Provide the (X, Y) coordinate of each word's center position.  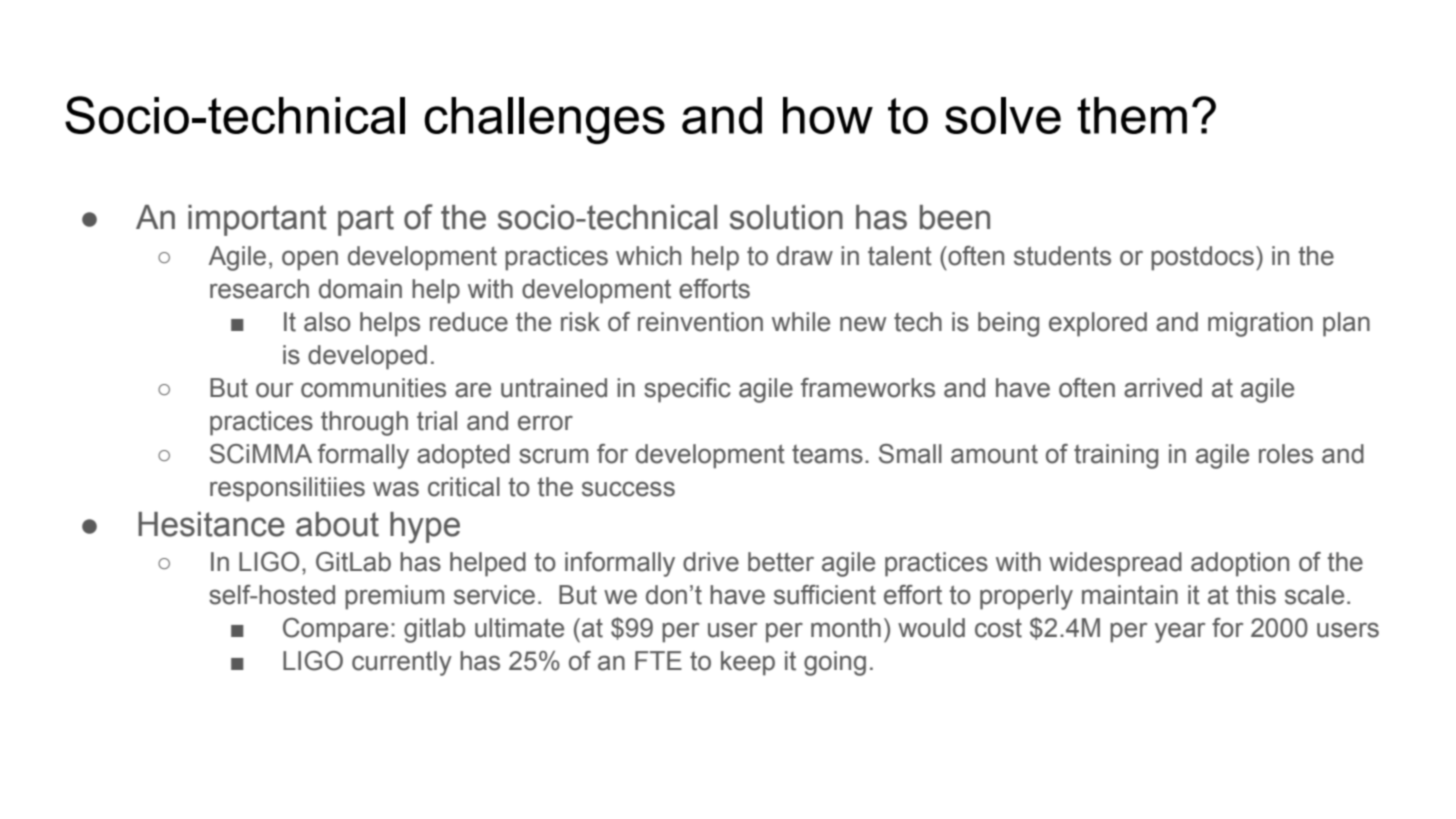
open (310, 260)
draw (805, 256)
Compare (335, 630)
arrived (1163, 388)
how (828, 115)
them (1132, 115)
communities (373, 388)
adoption (1240, 564)
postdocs (1202, 258)
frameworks (868, 388)
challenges (544, 120)
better (781, 562)
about (337, 524)
